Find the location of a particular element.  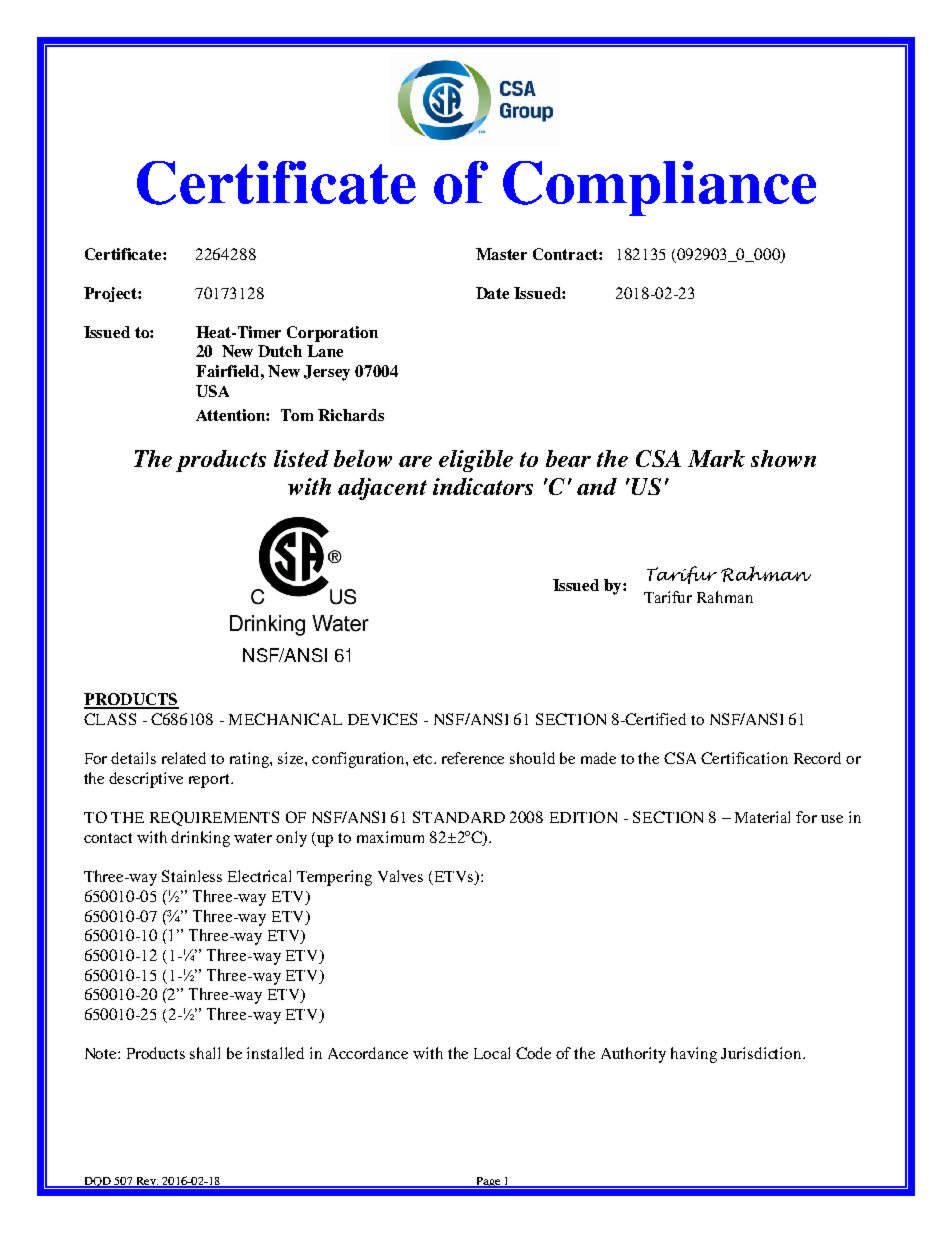

CLASS is located at coordinates (110, 719).
